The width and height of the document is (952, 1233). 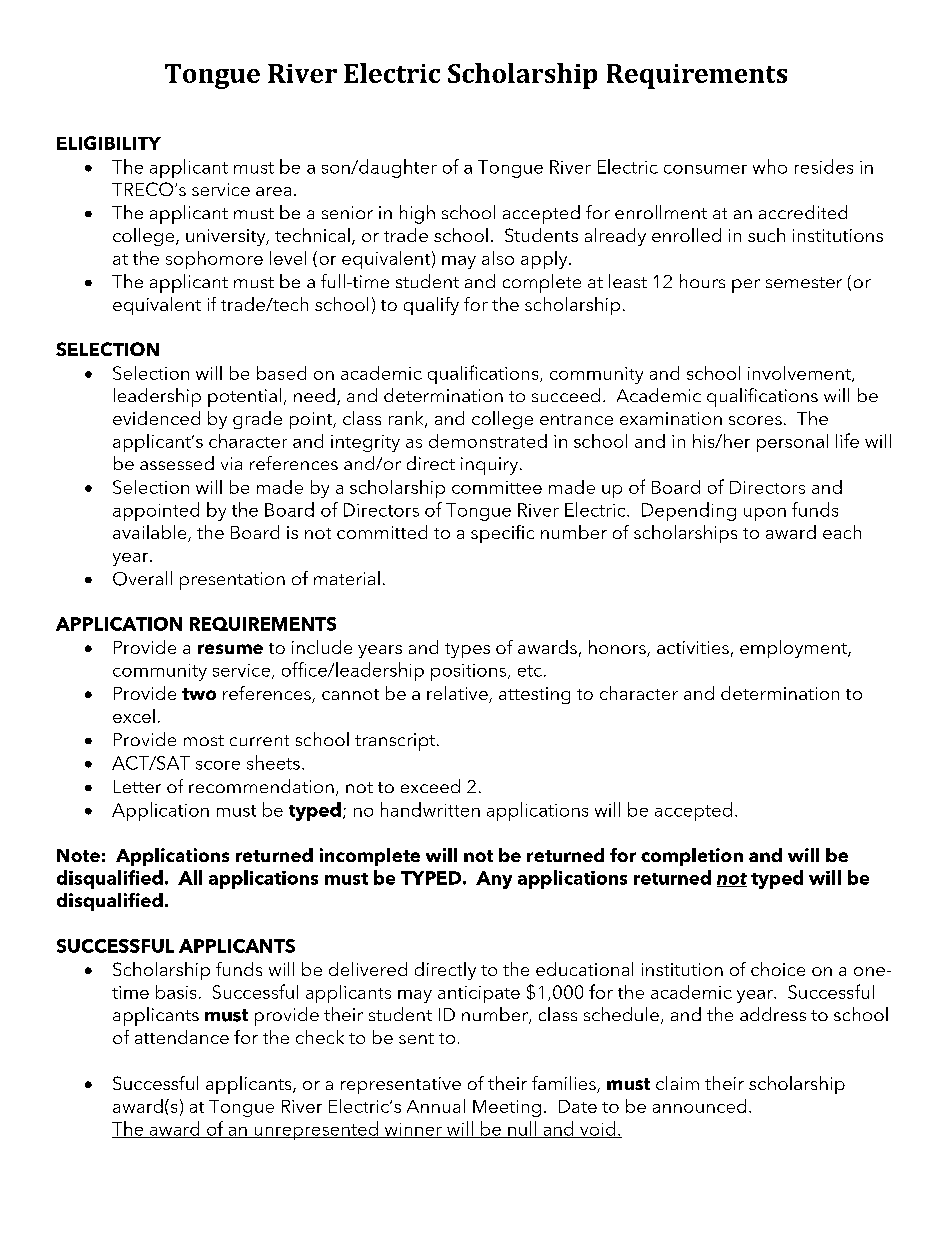 What do you see at coordinates (182, 1037) in the document?
I see `attendance` at bounding box center [182, 1037].
